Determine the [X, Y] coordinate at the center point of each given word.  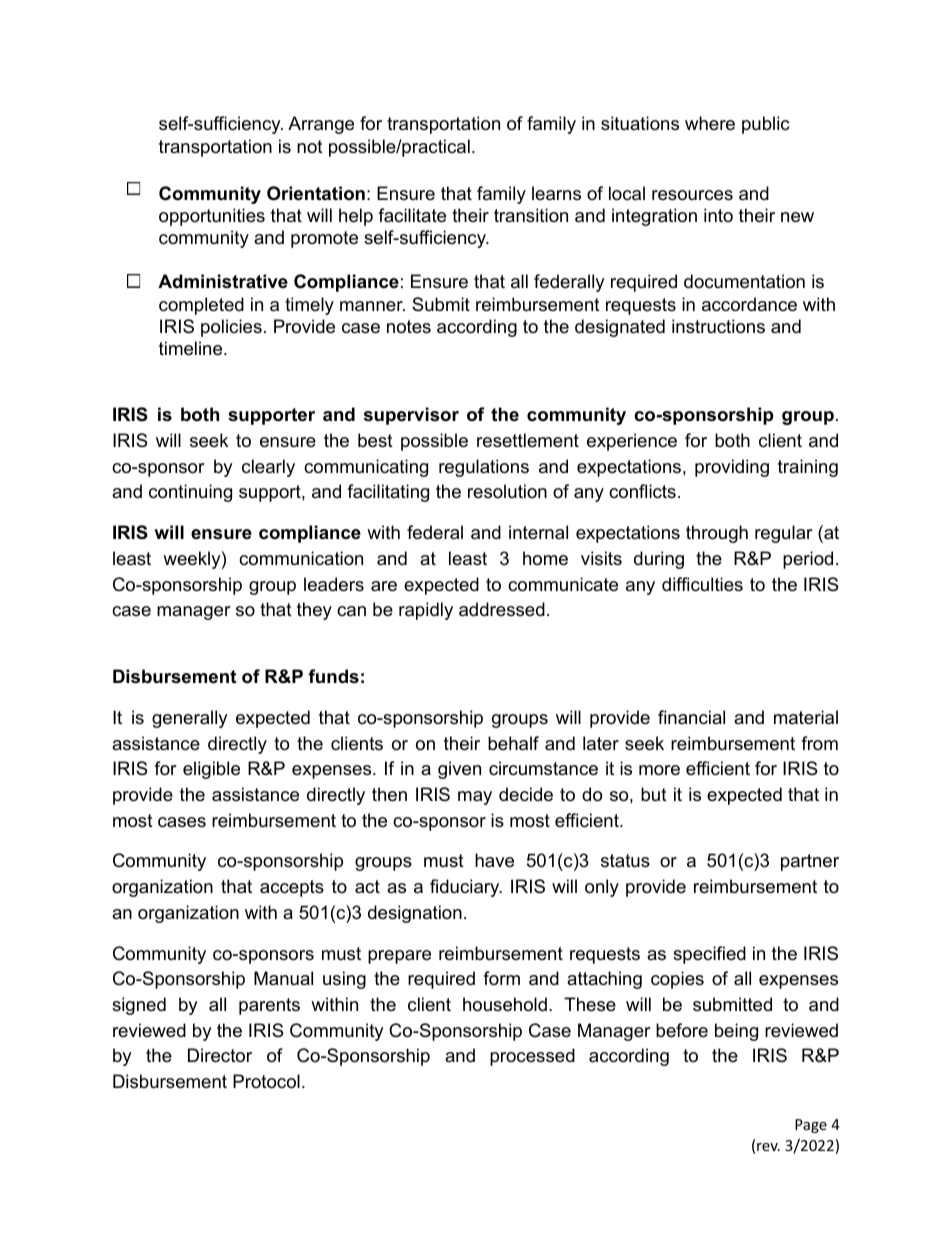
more [659, 770]
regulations [484, 468]
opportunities [212, 217]
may [475, 798]
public [765, 125]
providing [732, 468]
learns [556, 193]
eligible [211, 770]
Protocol [266, 1081]
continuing [190, 493]
